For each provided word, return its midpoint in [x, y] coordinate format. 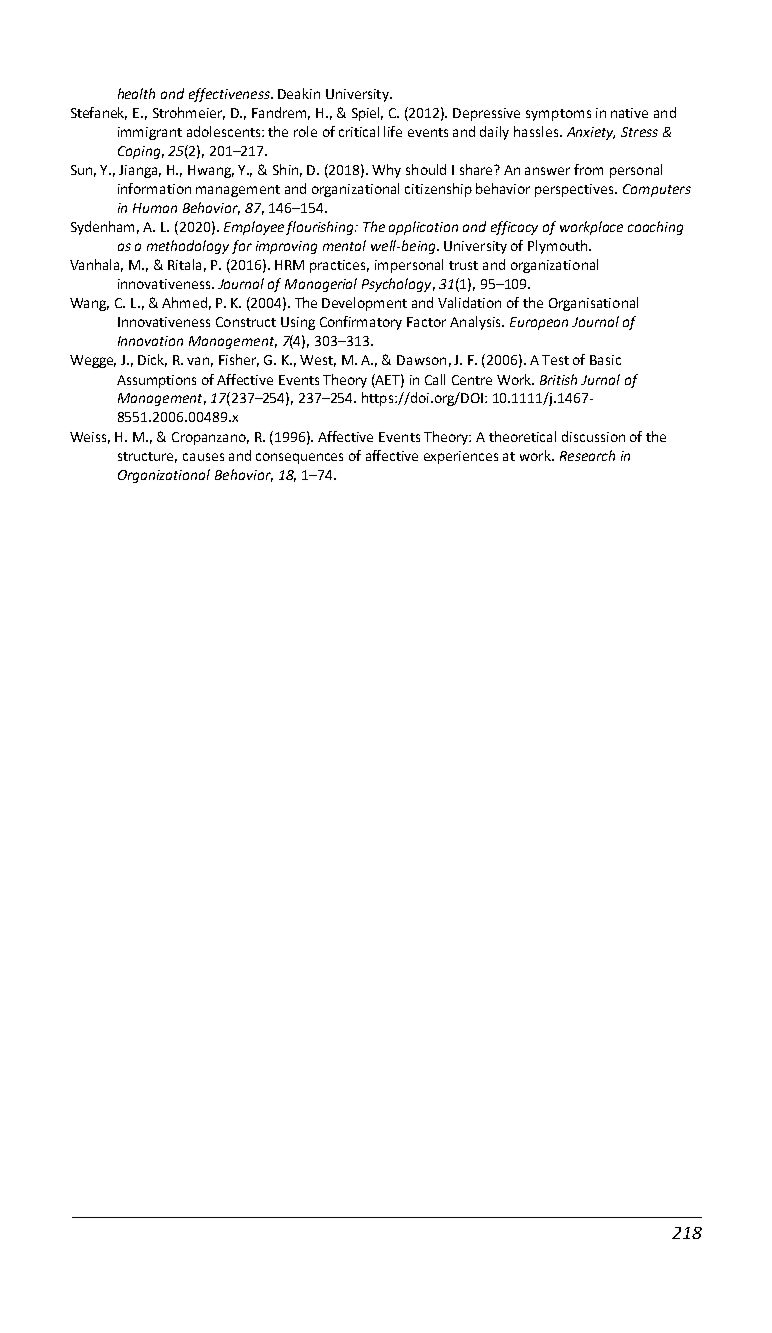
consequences [299, 458]
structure [147, 457]
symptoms [558, 115]
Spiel [367, 114]
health [136, 93]
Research [587, 455]
